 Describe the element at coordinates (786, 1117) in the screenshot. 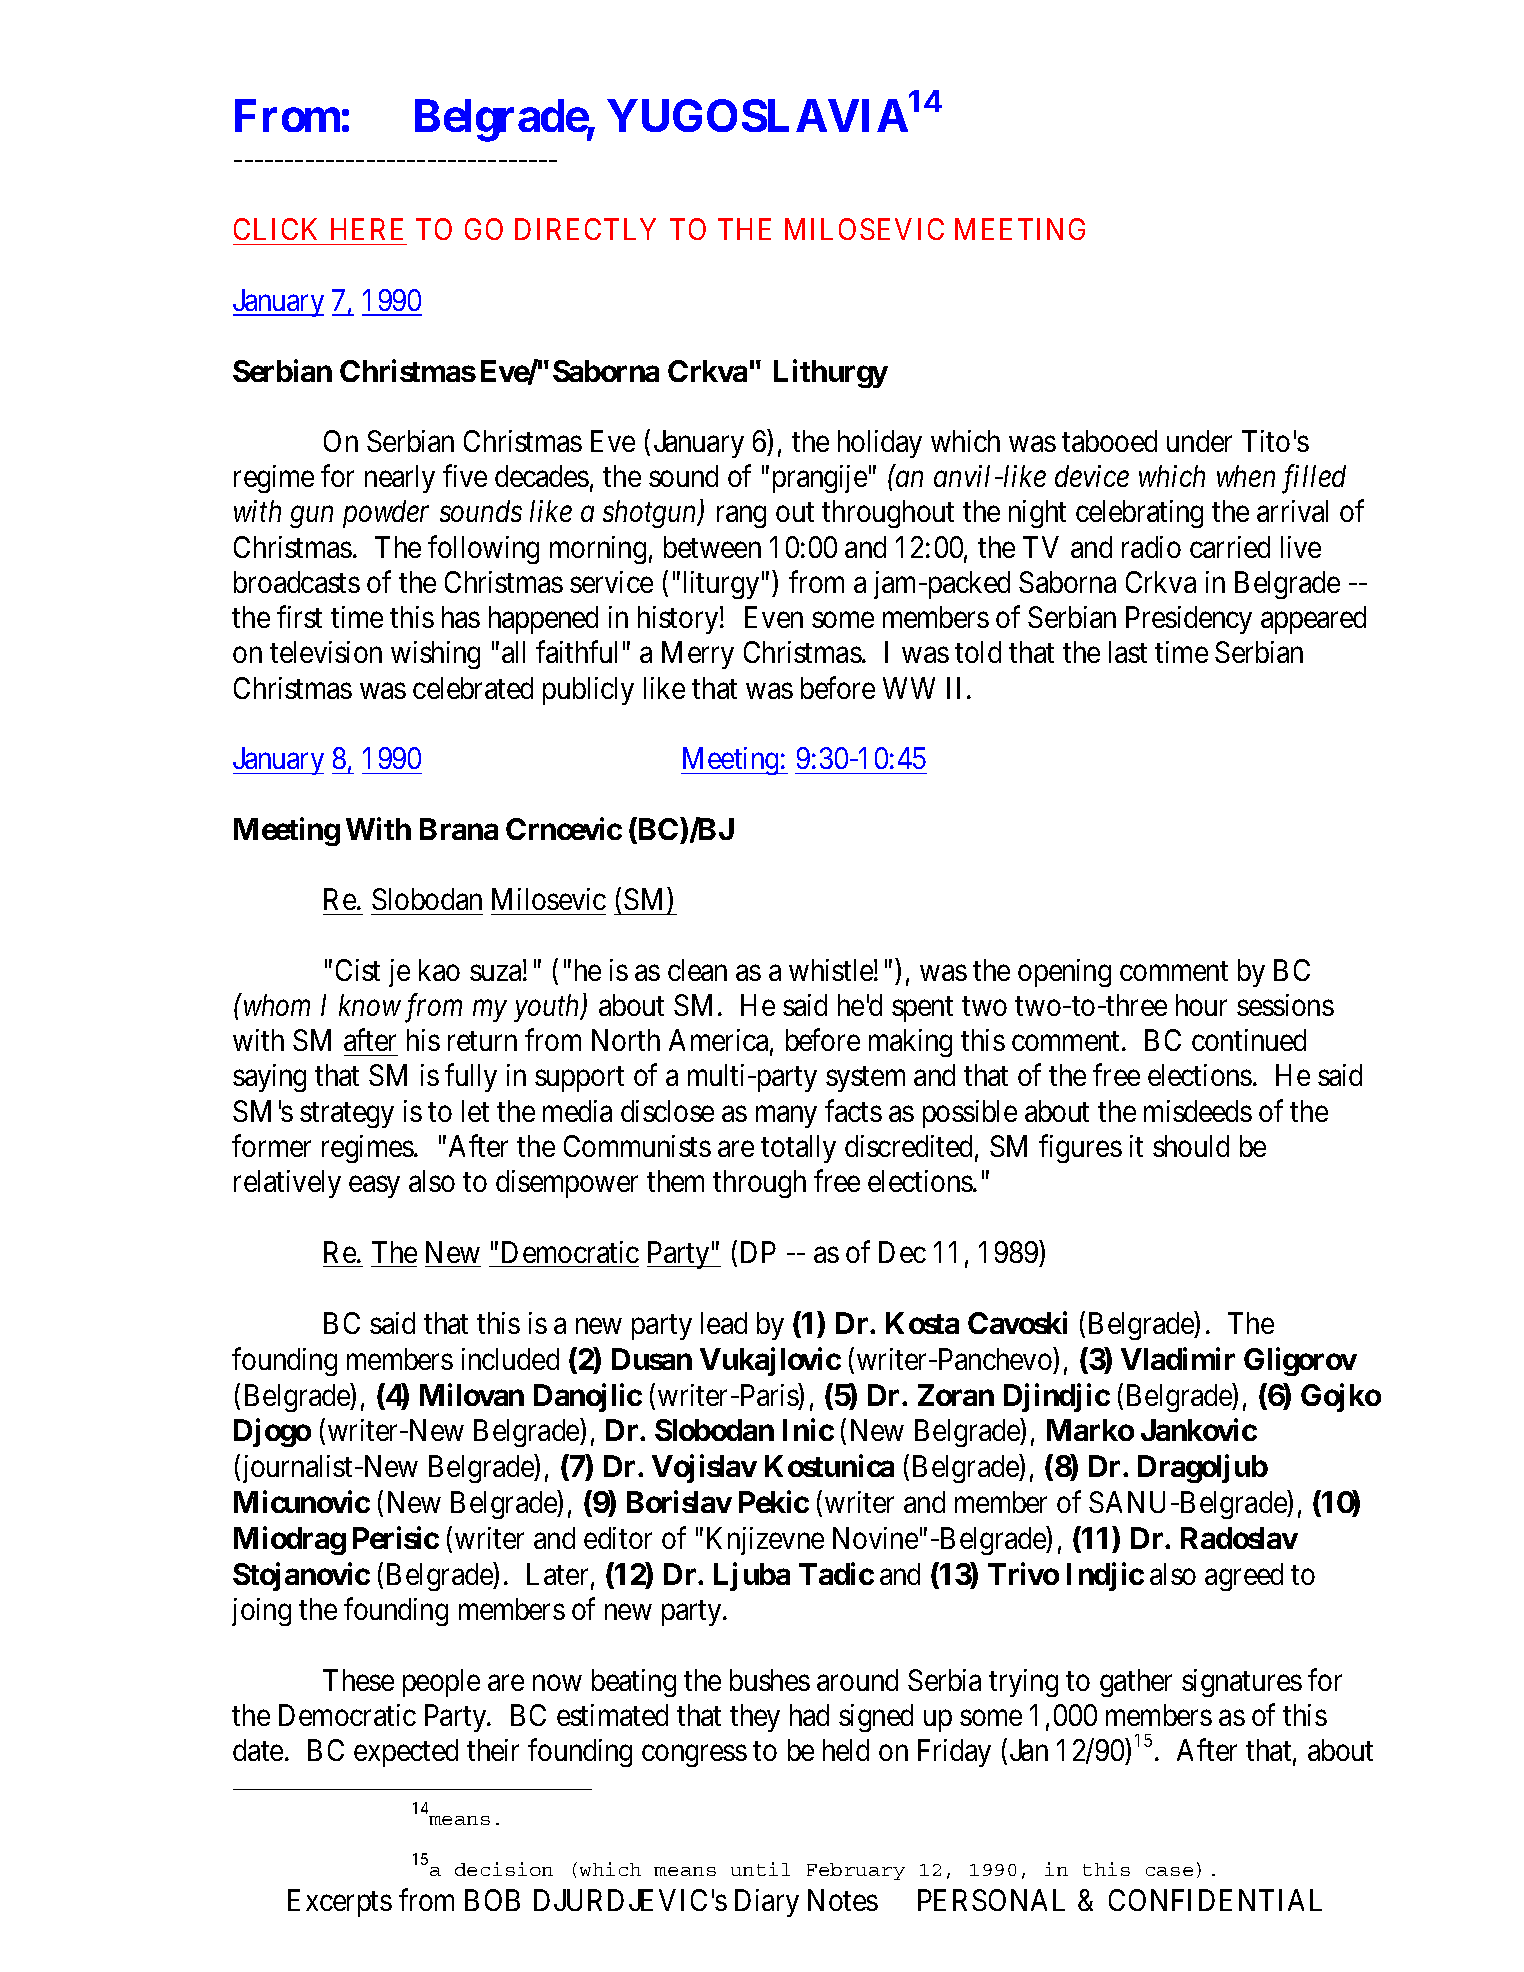

I see `many` at that location.
